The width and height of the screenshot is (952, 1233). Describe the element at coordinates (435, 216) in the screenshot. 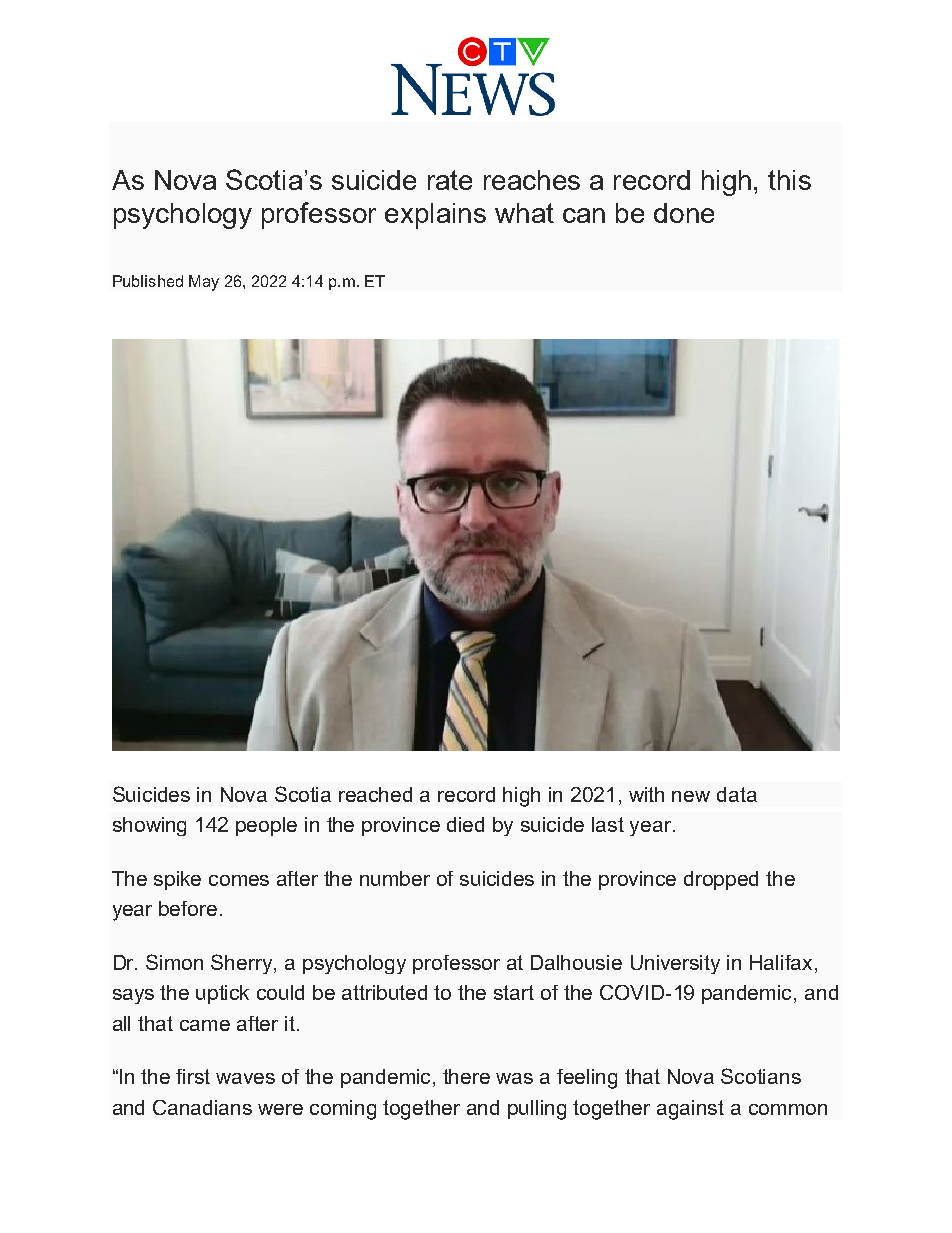

I see `explains` at that location.
